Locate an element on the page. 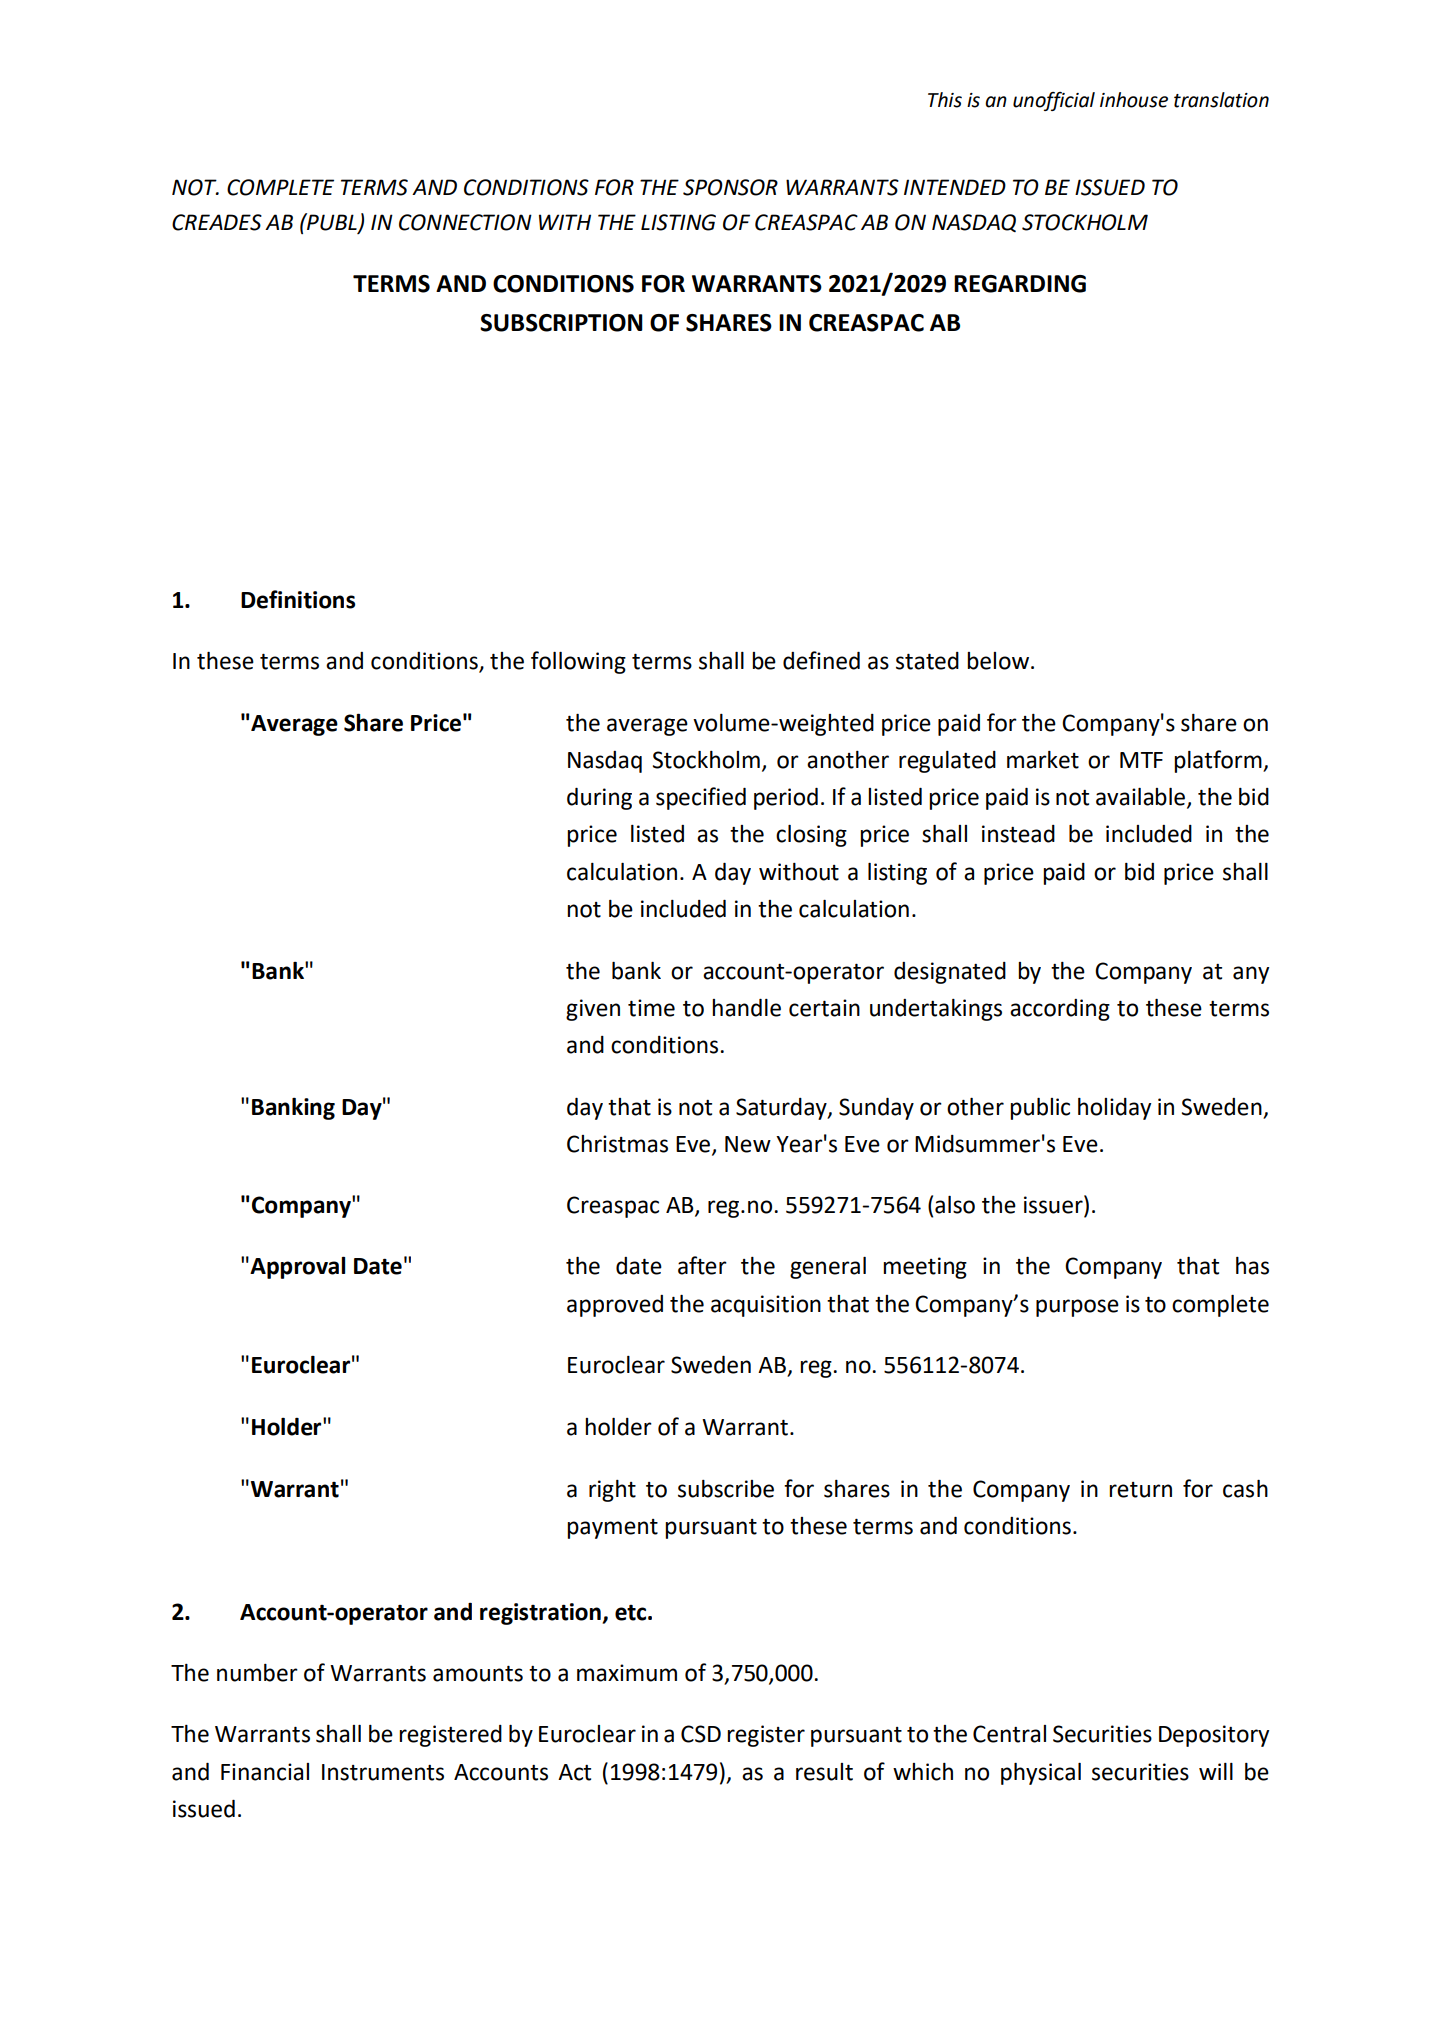  period is located at coordinates (786, 799).
